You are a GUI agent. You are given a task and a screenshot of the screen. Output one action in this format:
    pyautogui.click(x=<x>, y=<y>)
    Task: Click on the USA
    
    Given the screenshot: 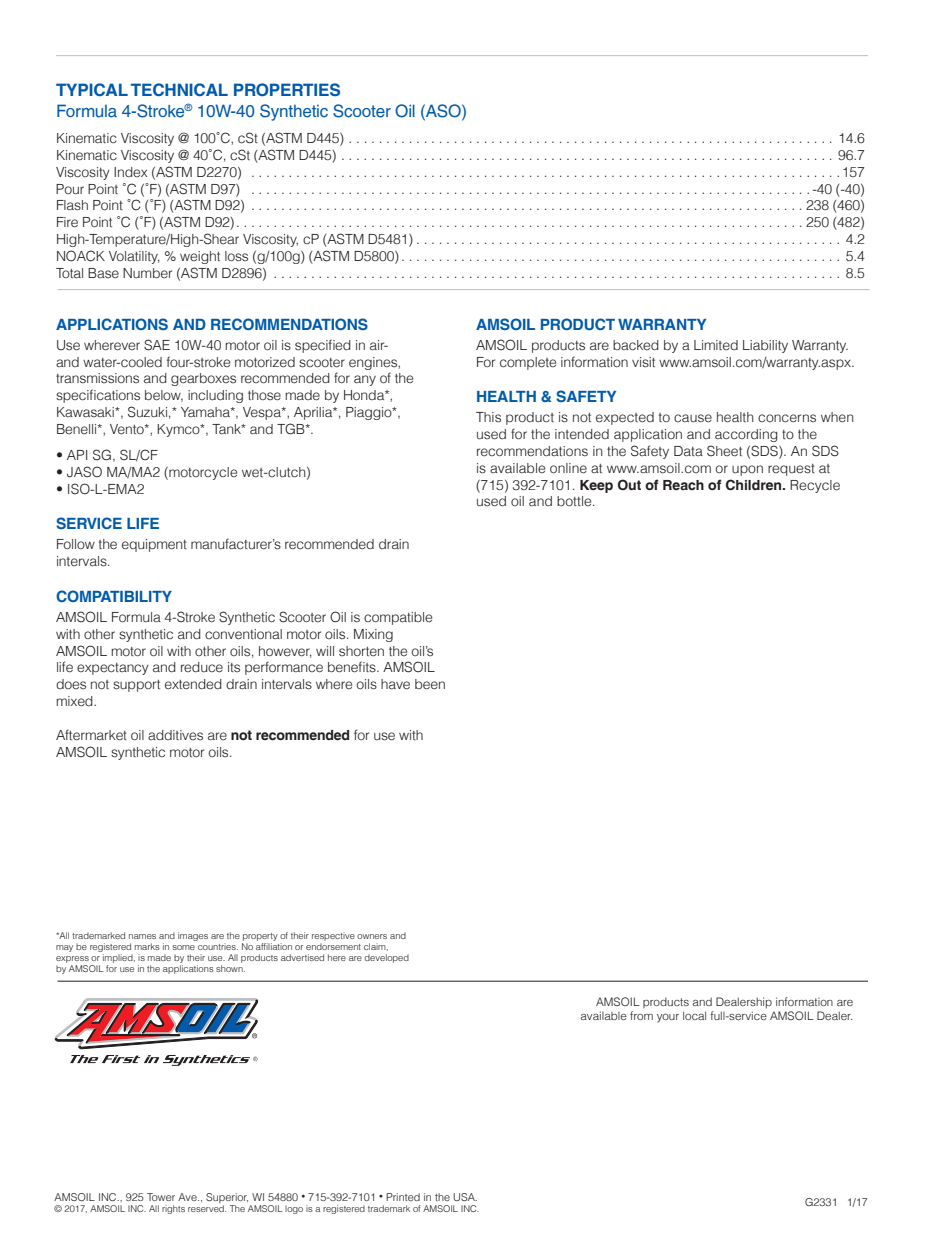 What is the action you would take?
    pyautogui.click(x=465, y=1197)
